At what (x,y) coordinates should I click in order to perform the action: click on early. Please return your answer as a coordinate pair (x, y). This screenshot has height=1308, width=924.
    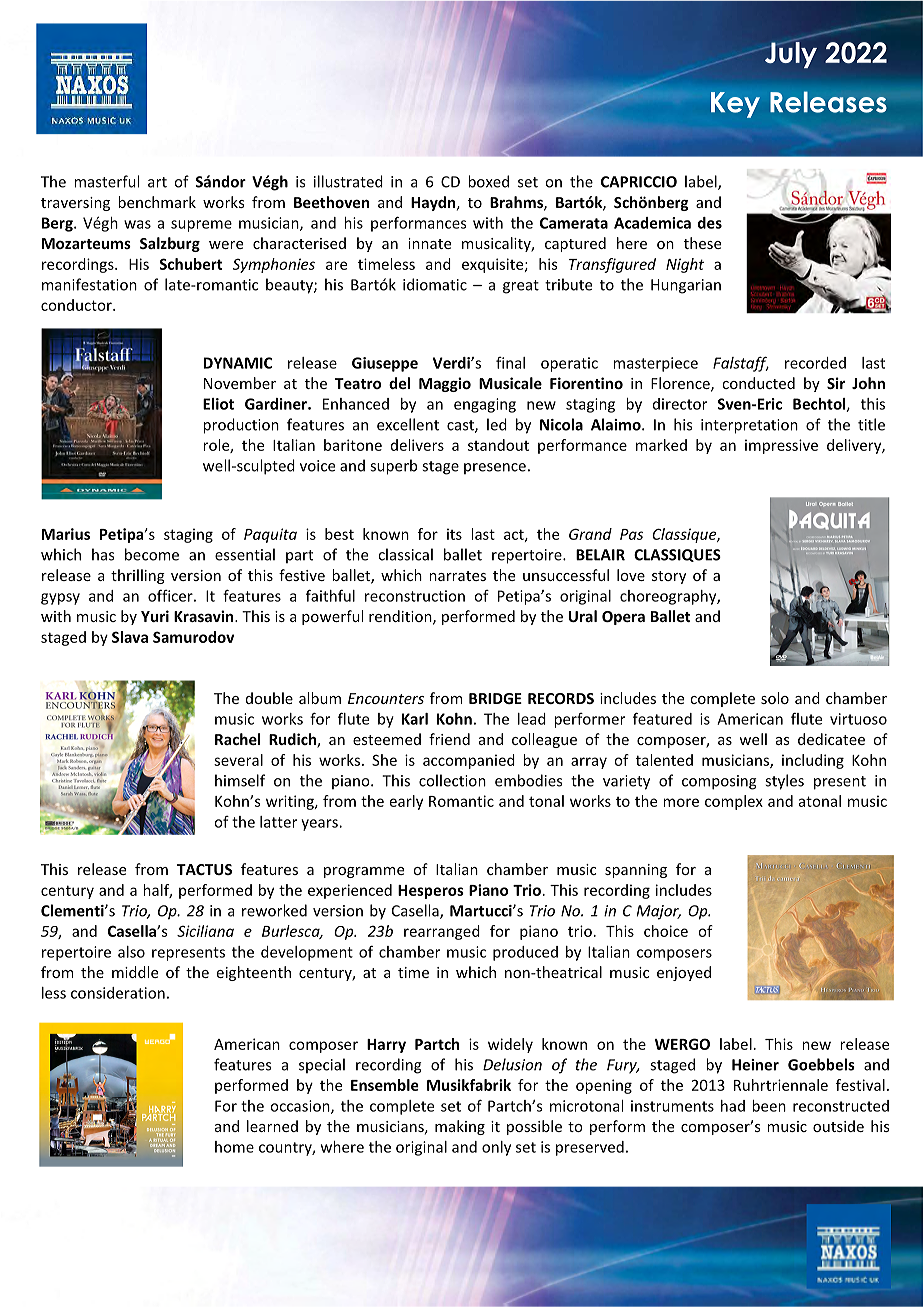
    Looking at the image, I should click on (406, 802).
